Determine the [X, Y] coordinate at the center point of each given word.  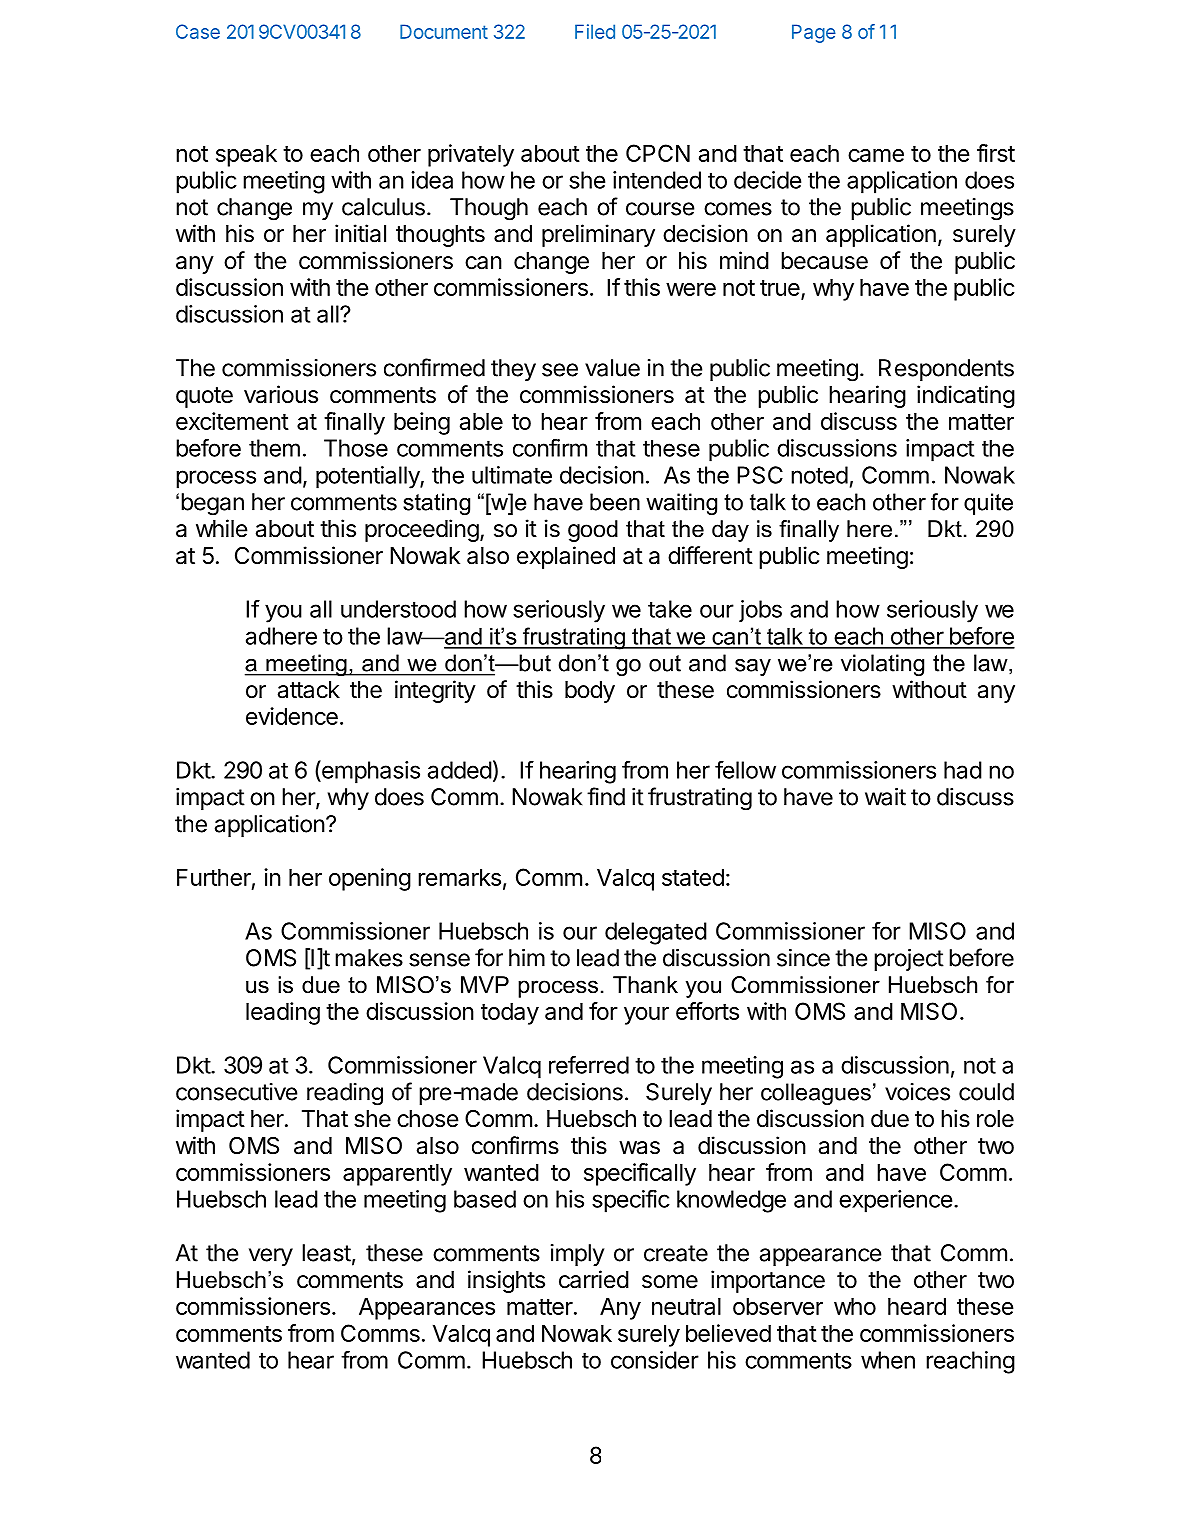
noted [819, 475]
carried [594, 1279]
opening [370, 879]
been [615, 502]
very [271, 1257]
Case [198, 31]
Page [814, 33]
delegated [656, 933]
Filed [595, 31]
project [909, 960]
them [274, 448]
